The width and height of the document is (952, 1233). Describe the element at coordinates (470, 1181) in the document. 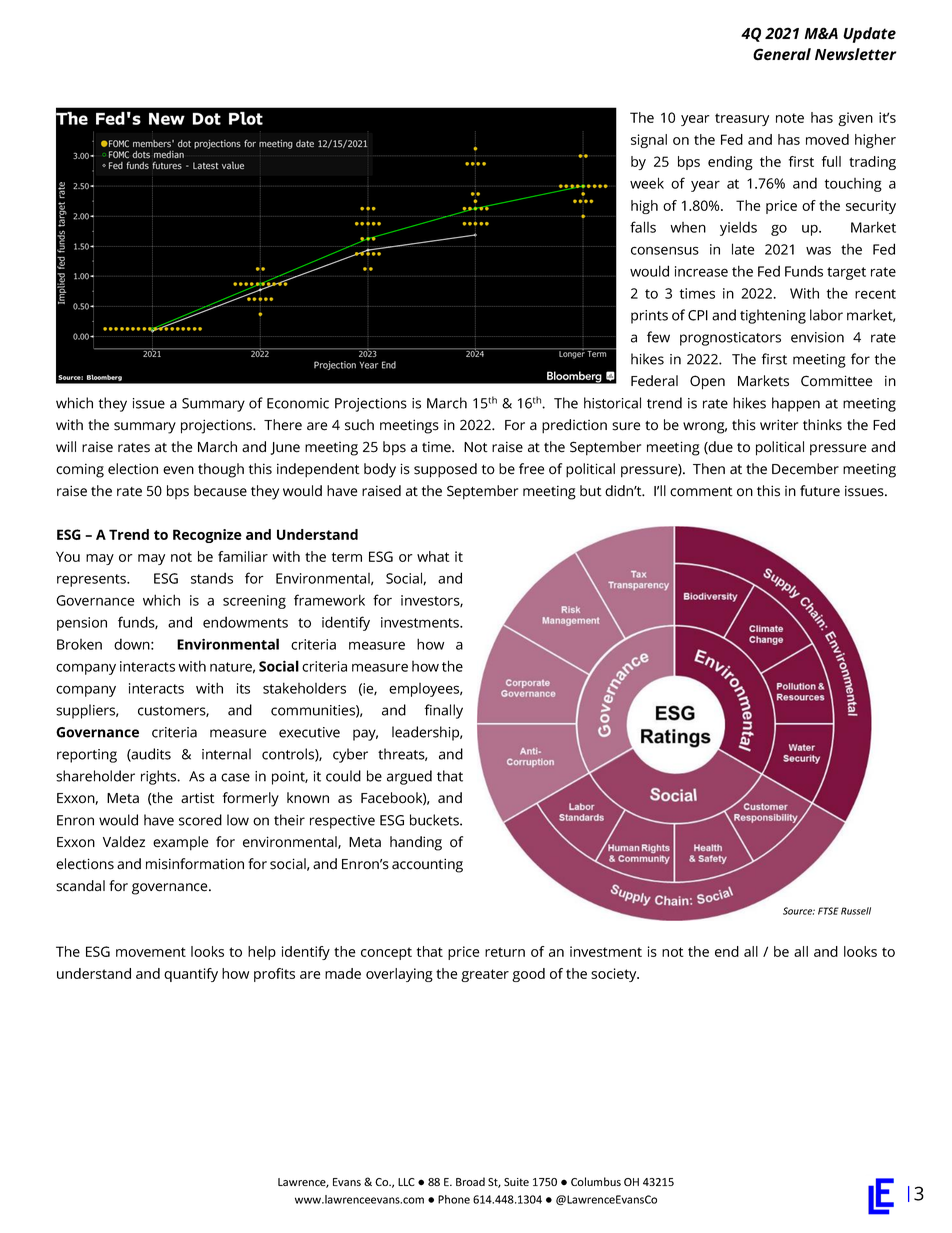

I see `Broad` at that location.
